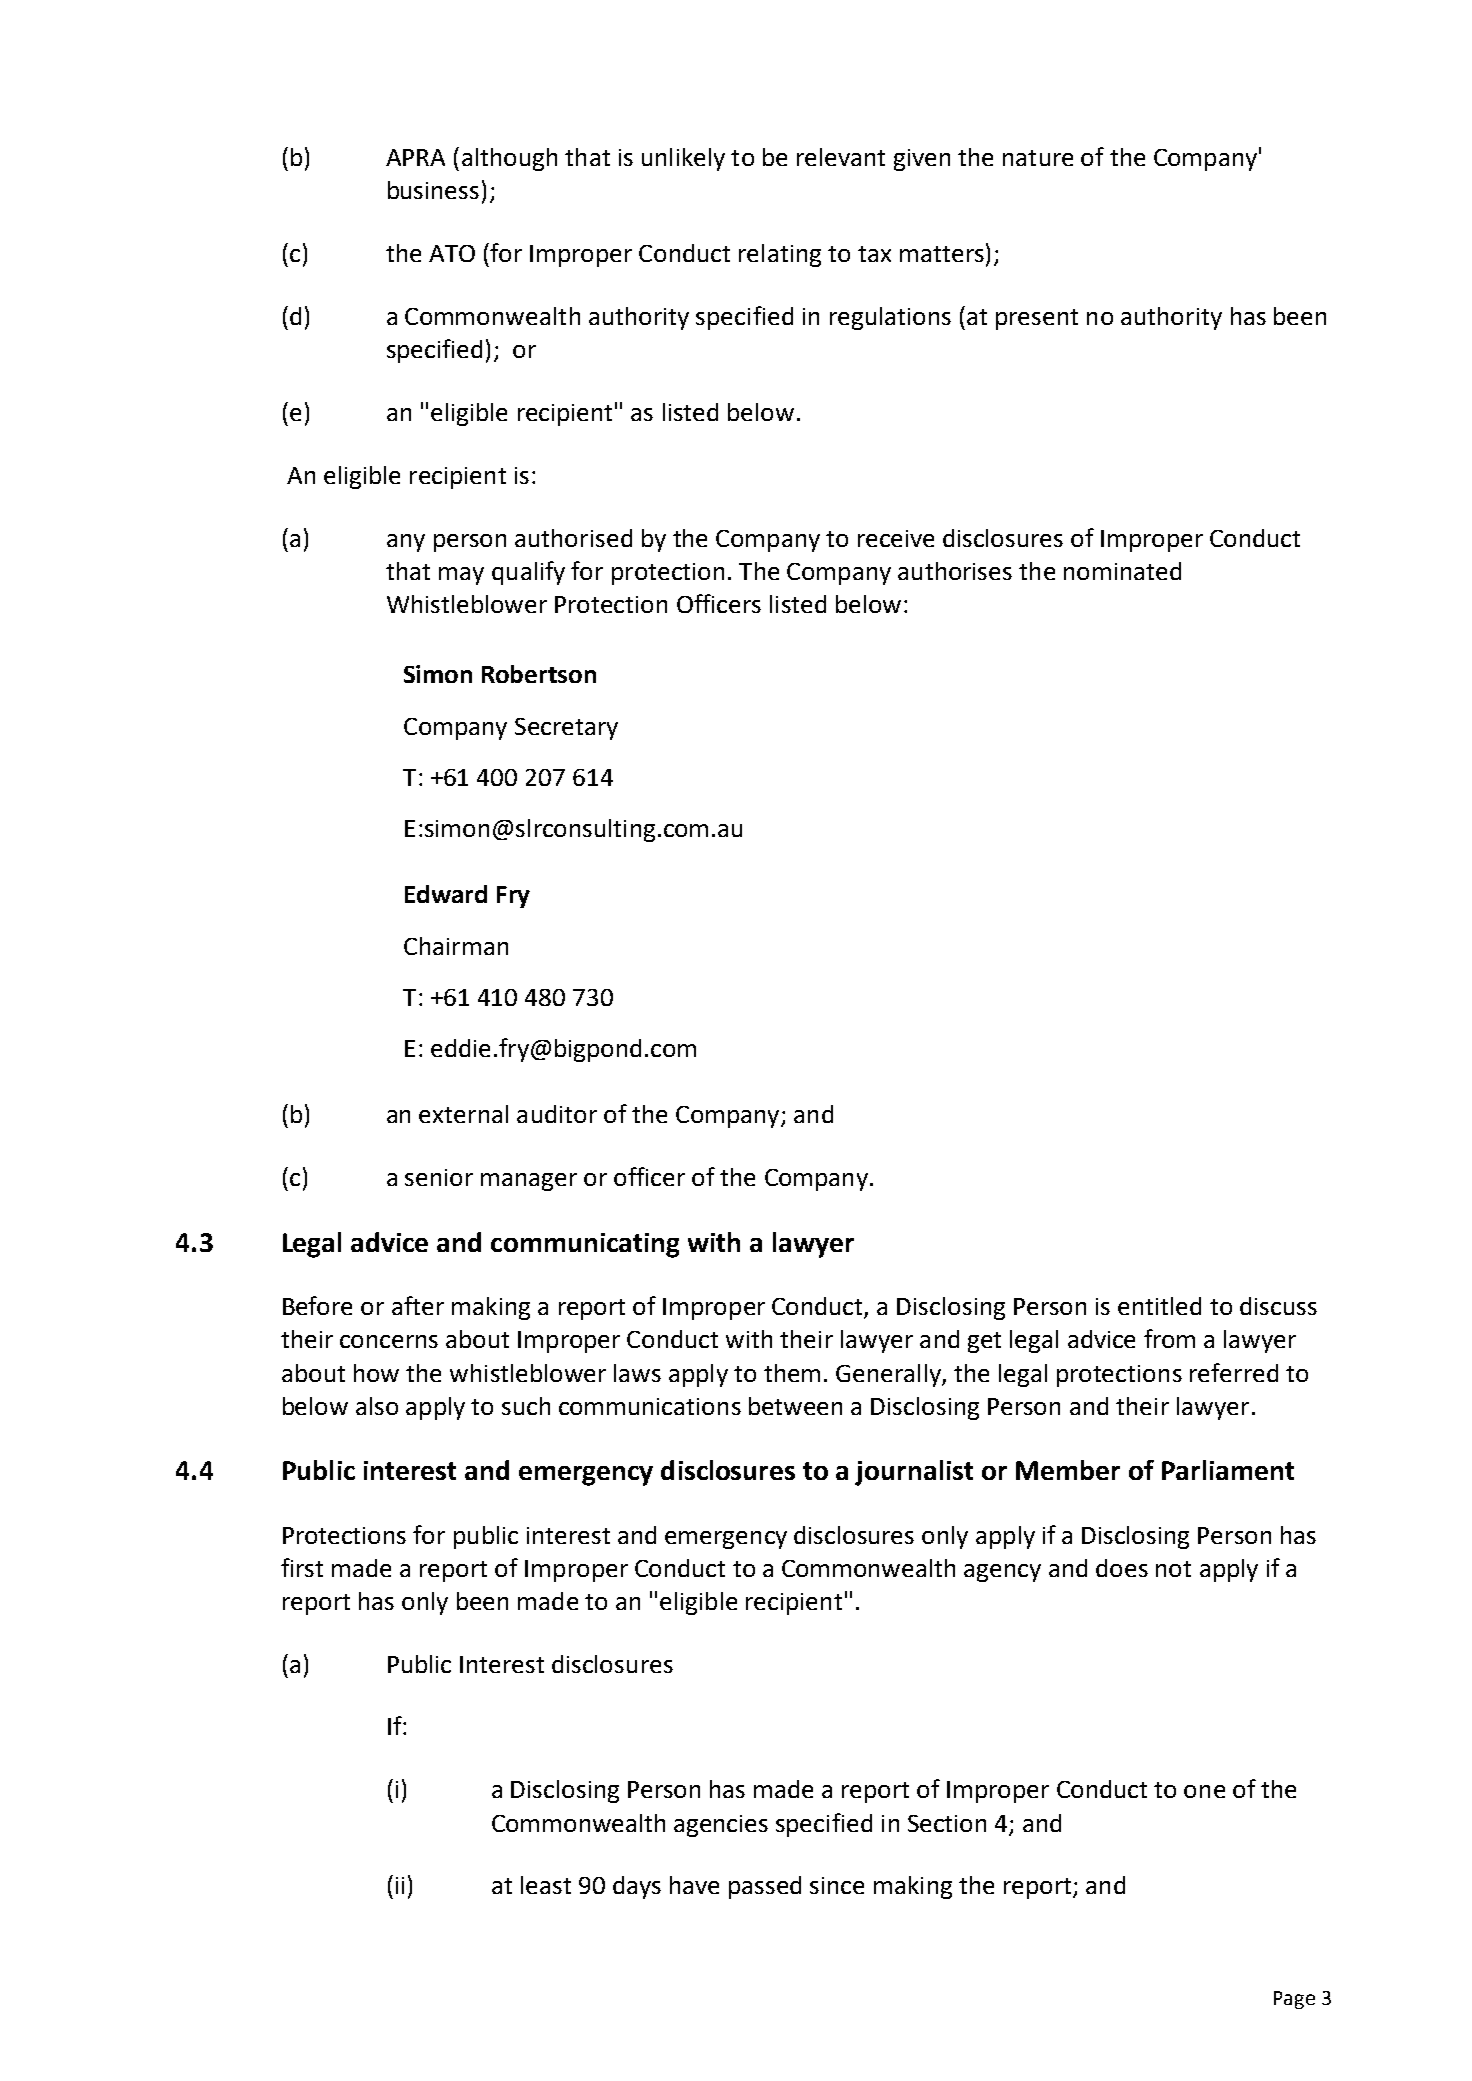 This screenshot has height=2081, width=1472. Describe the element at coordinates (546, 1885) in the screenshot. I see `least` at that location.
